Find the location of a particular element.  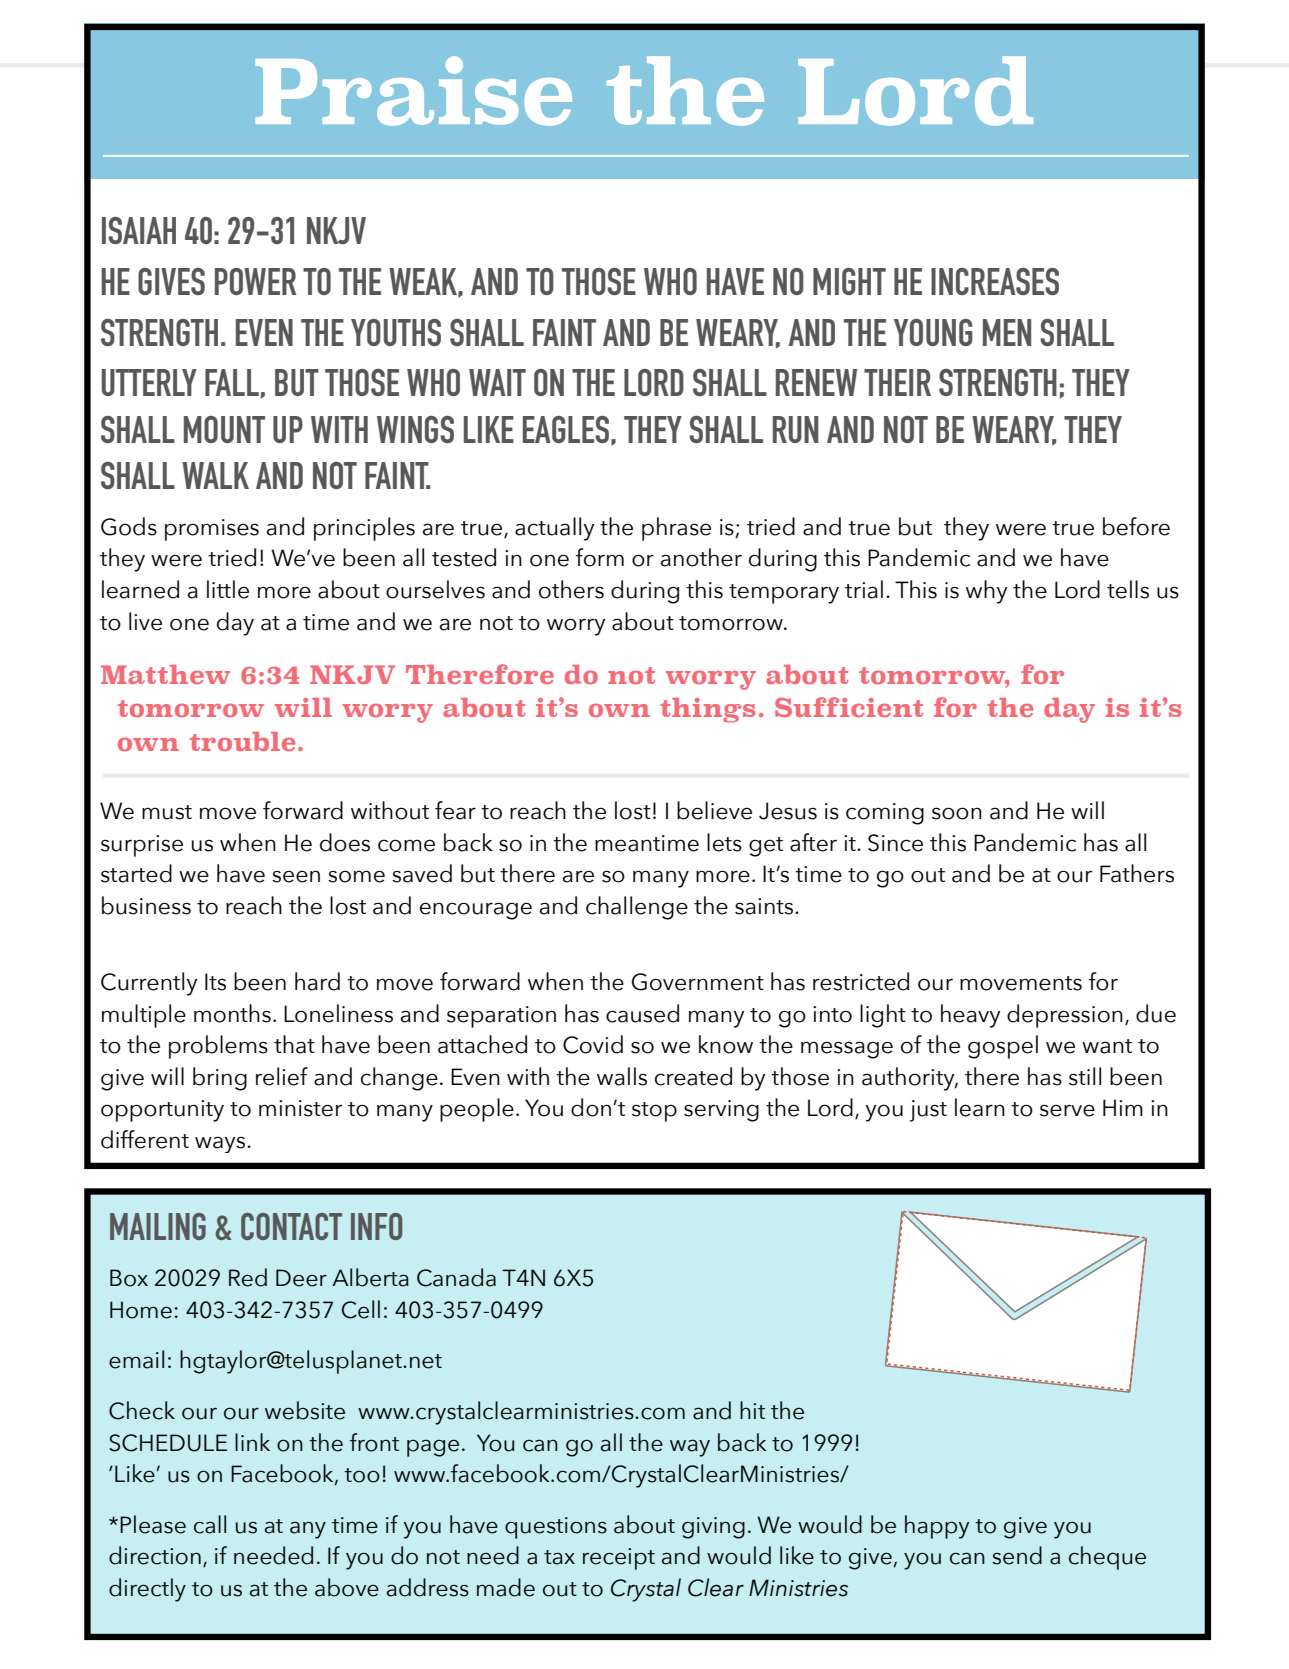

call is located at coordinates (210, 1524).
